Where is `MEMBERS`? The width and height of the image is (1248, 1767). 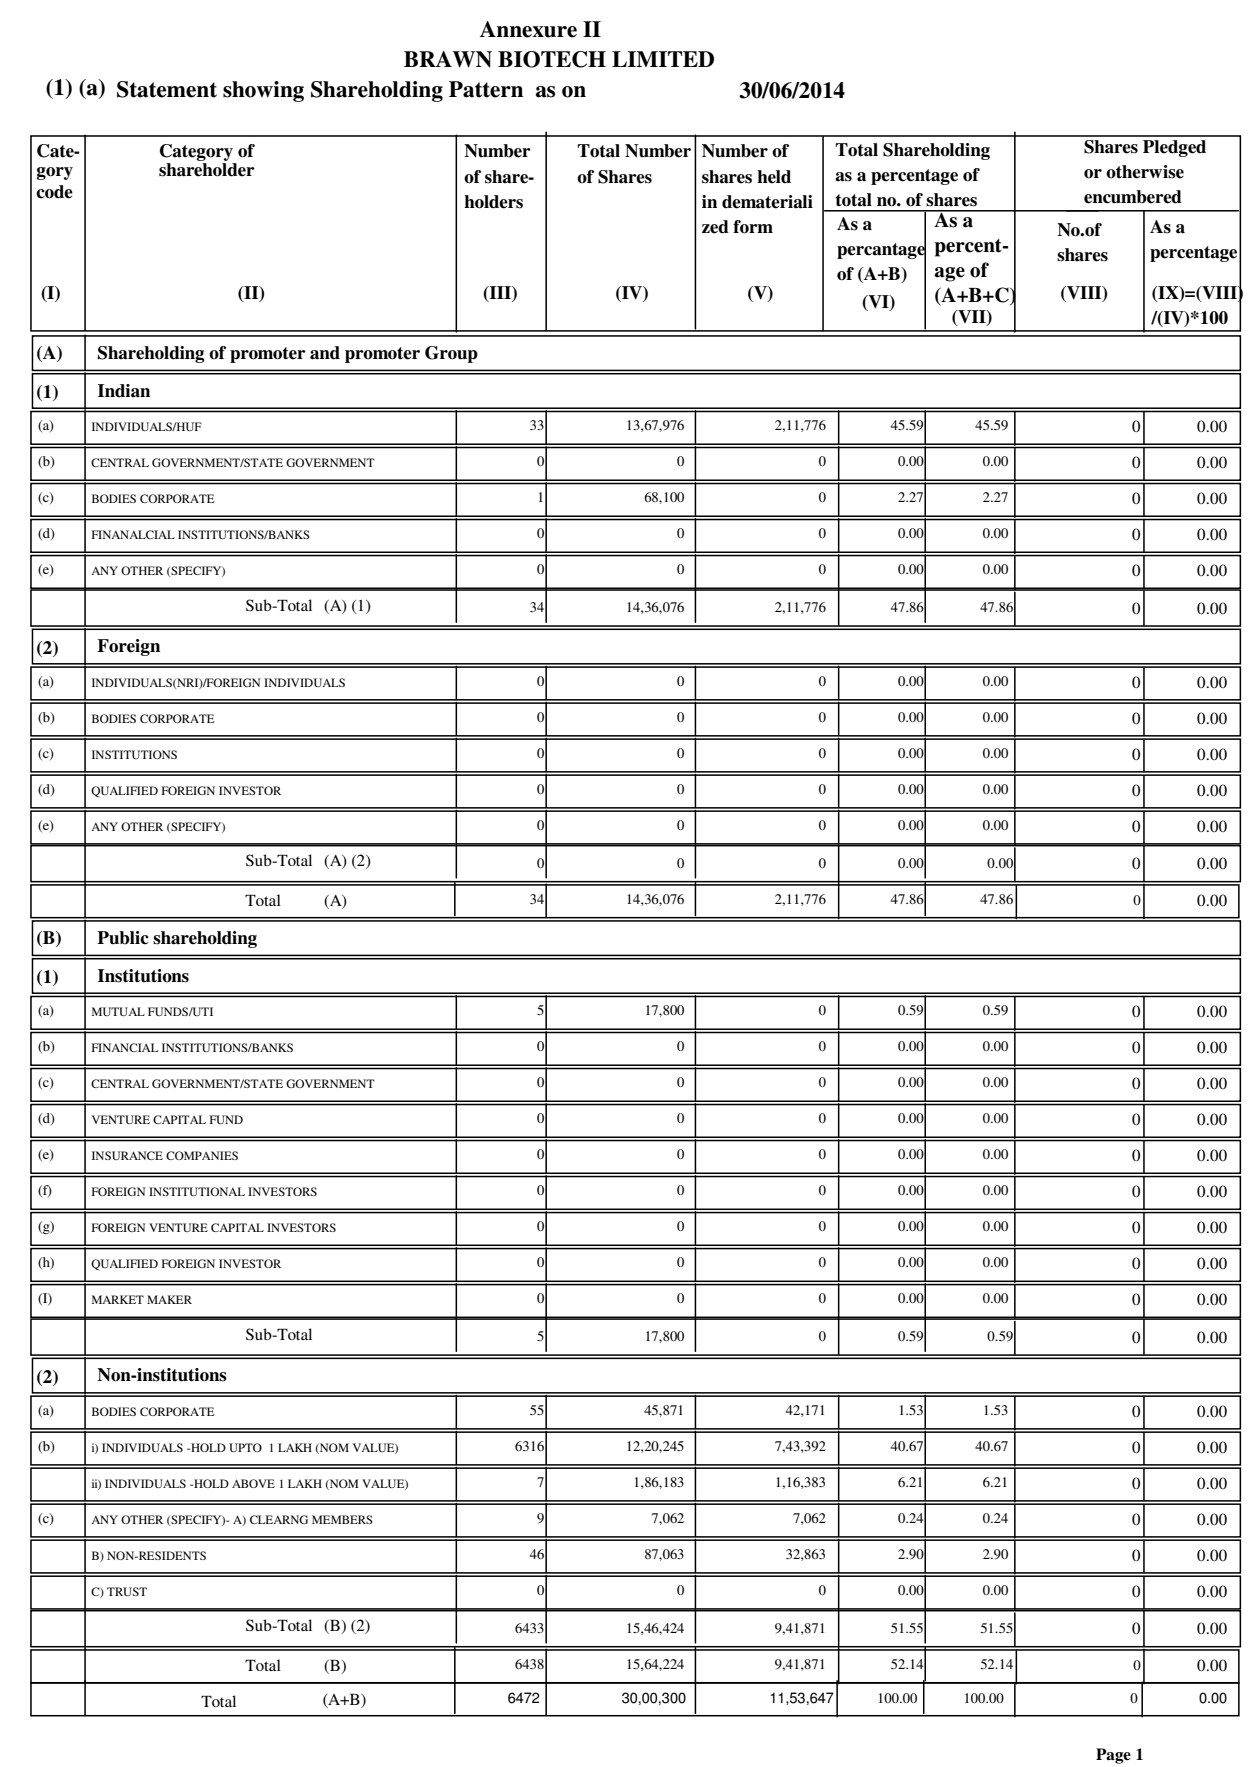
MEMBERS is located at coordinates (342, 1519).
